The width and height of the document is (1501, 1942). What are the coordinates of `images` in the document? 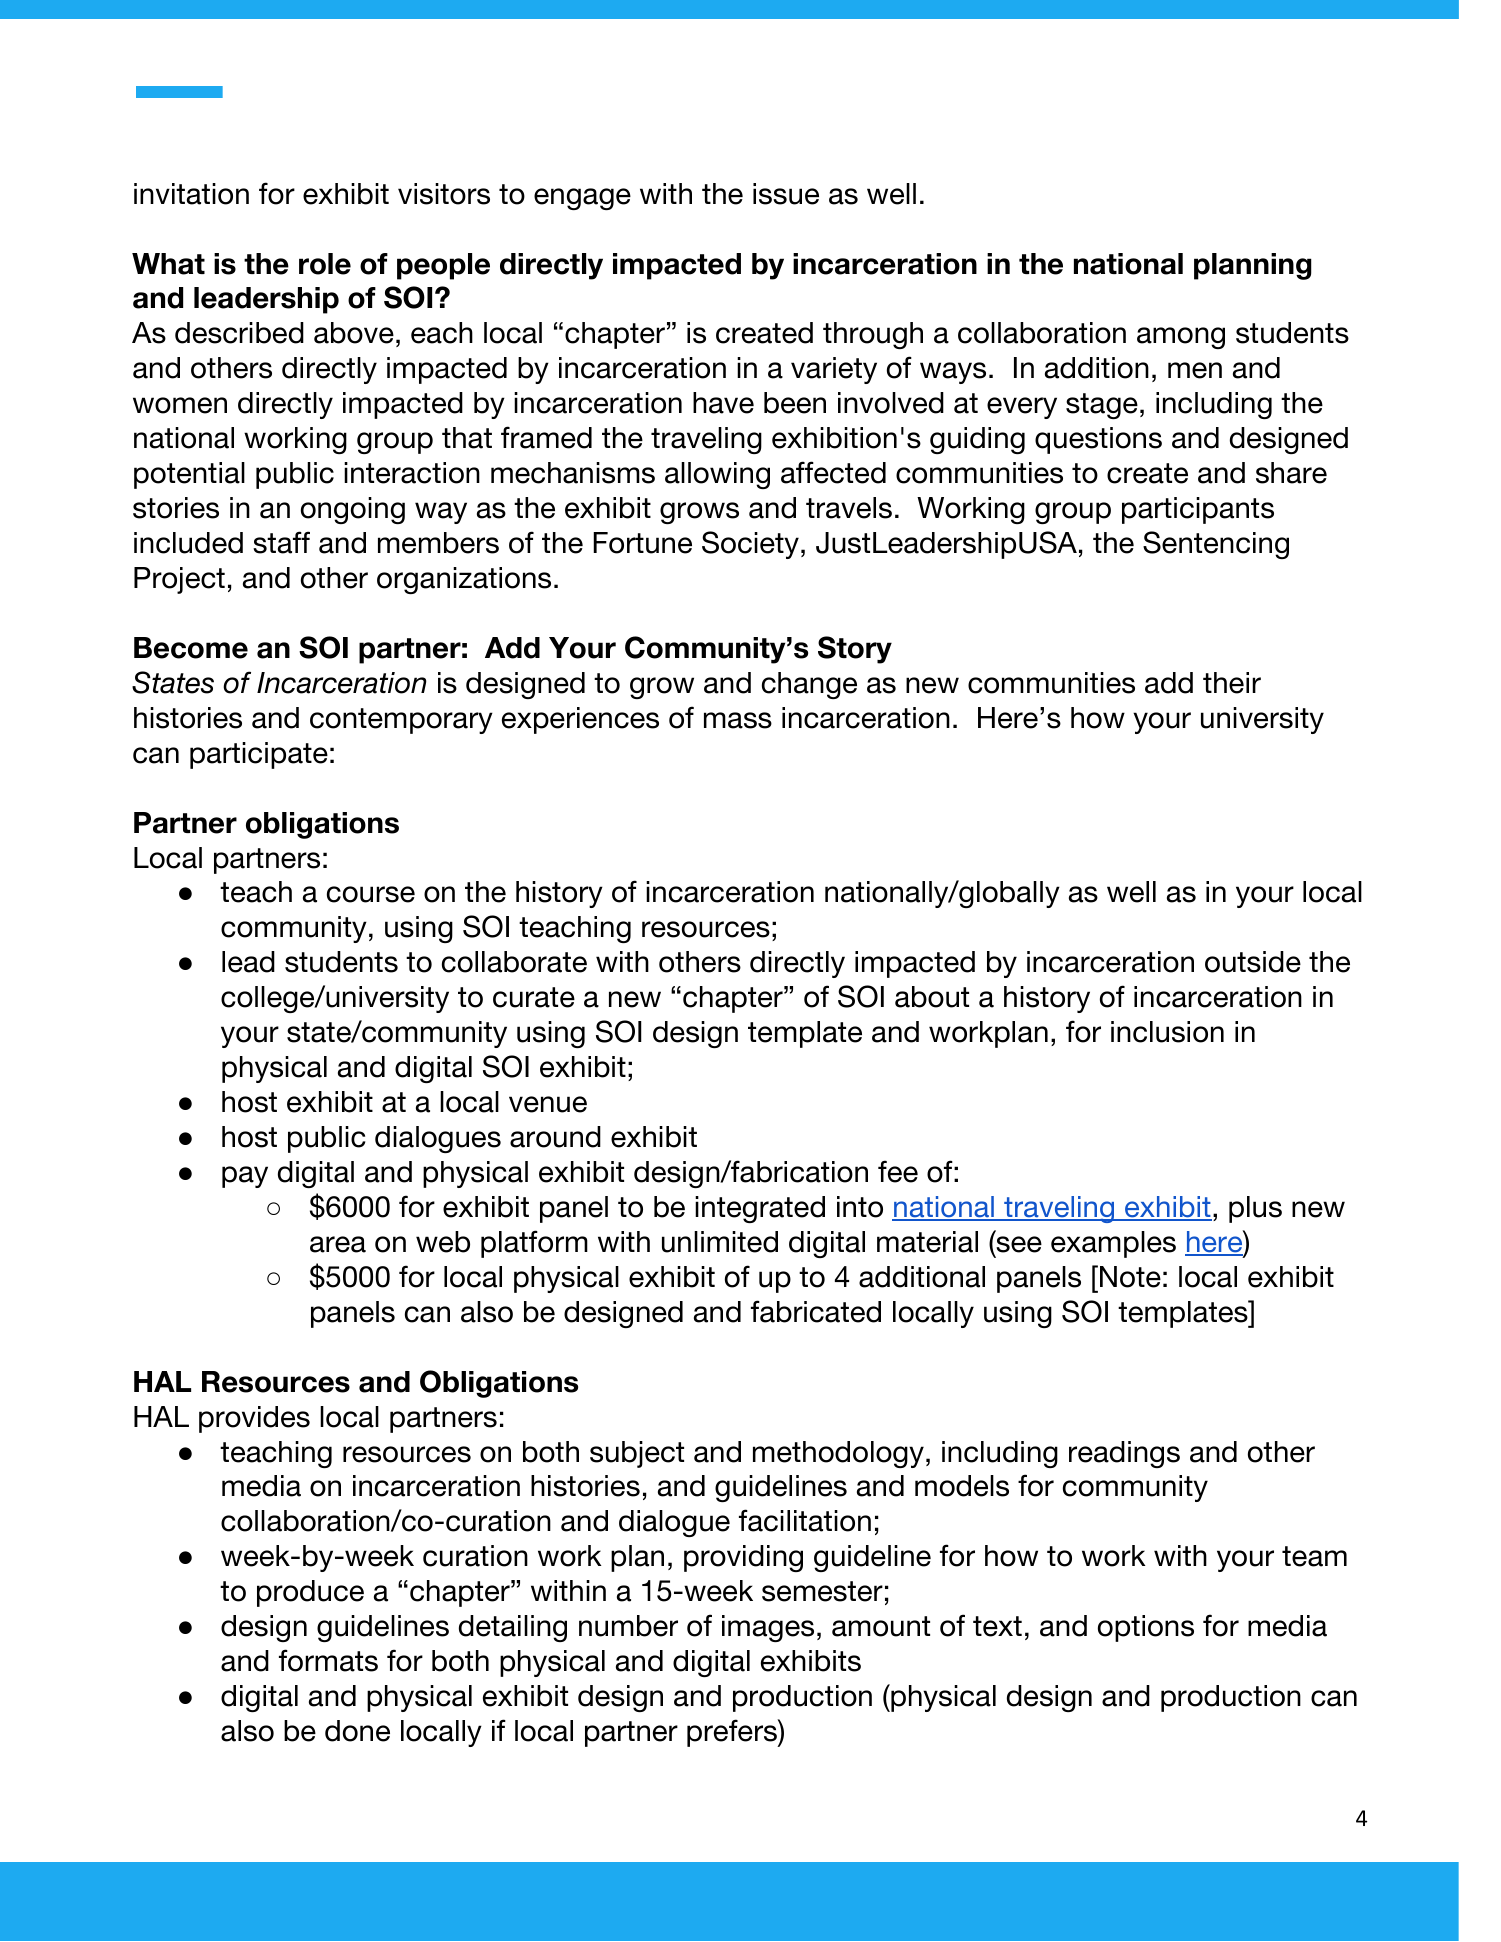 It's located at (768, 1628).
